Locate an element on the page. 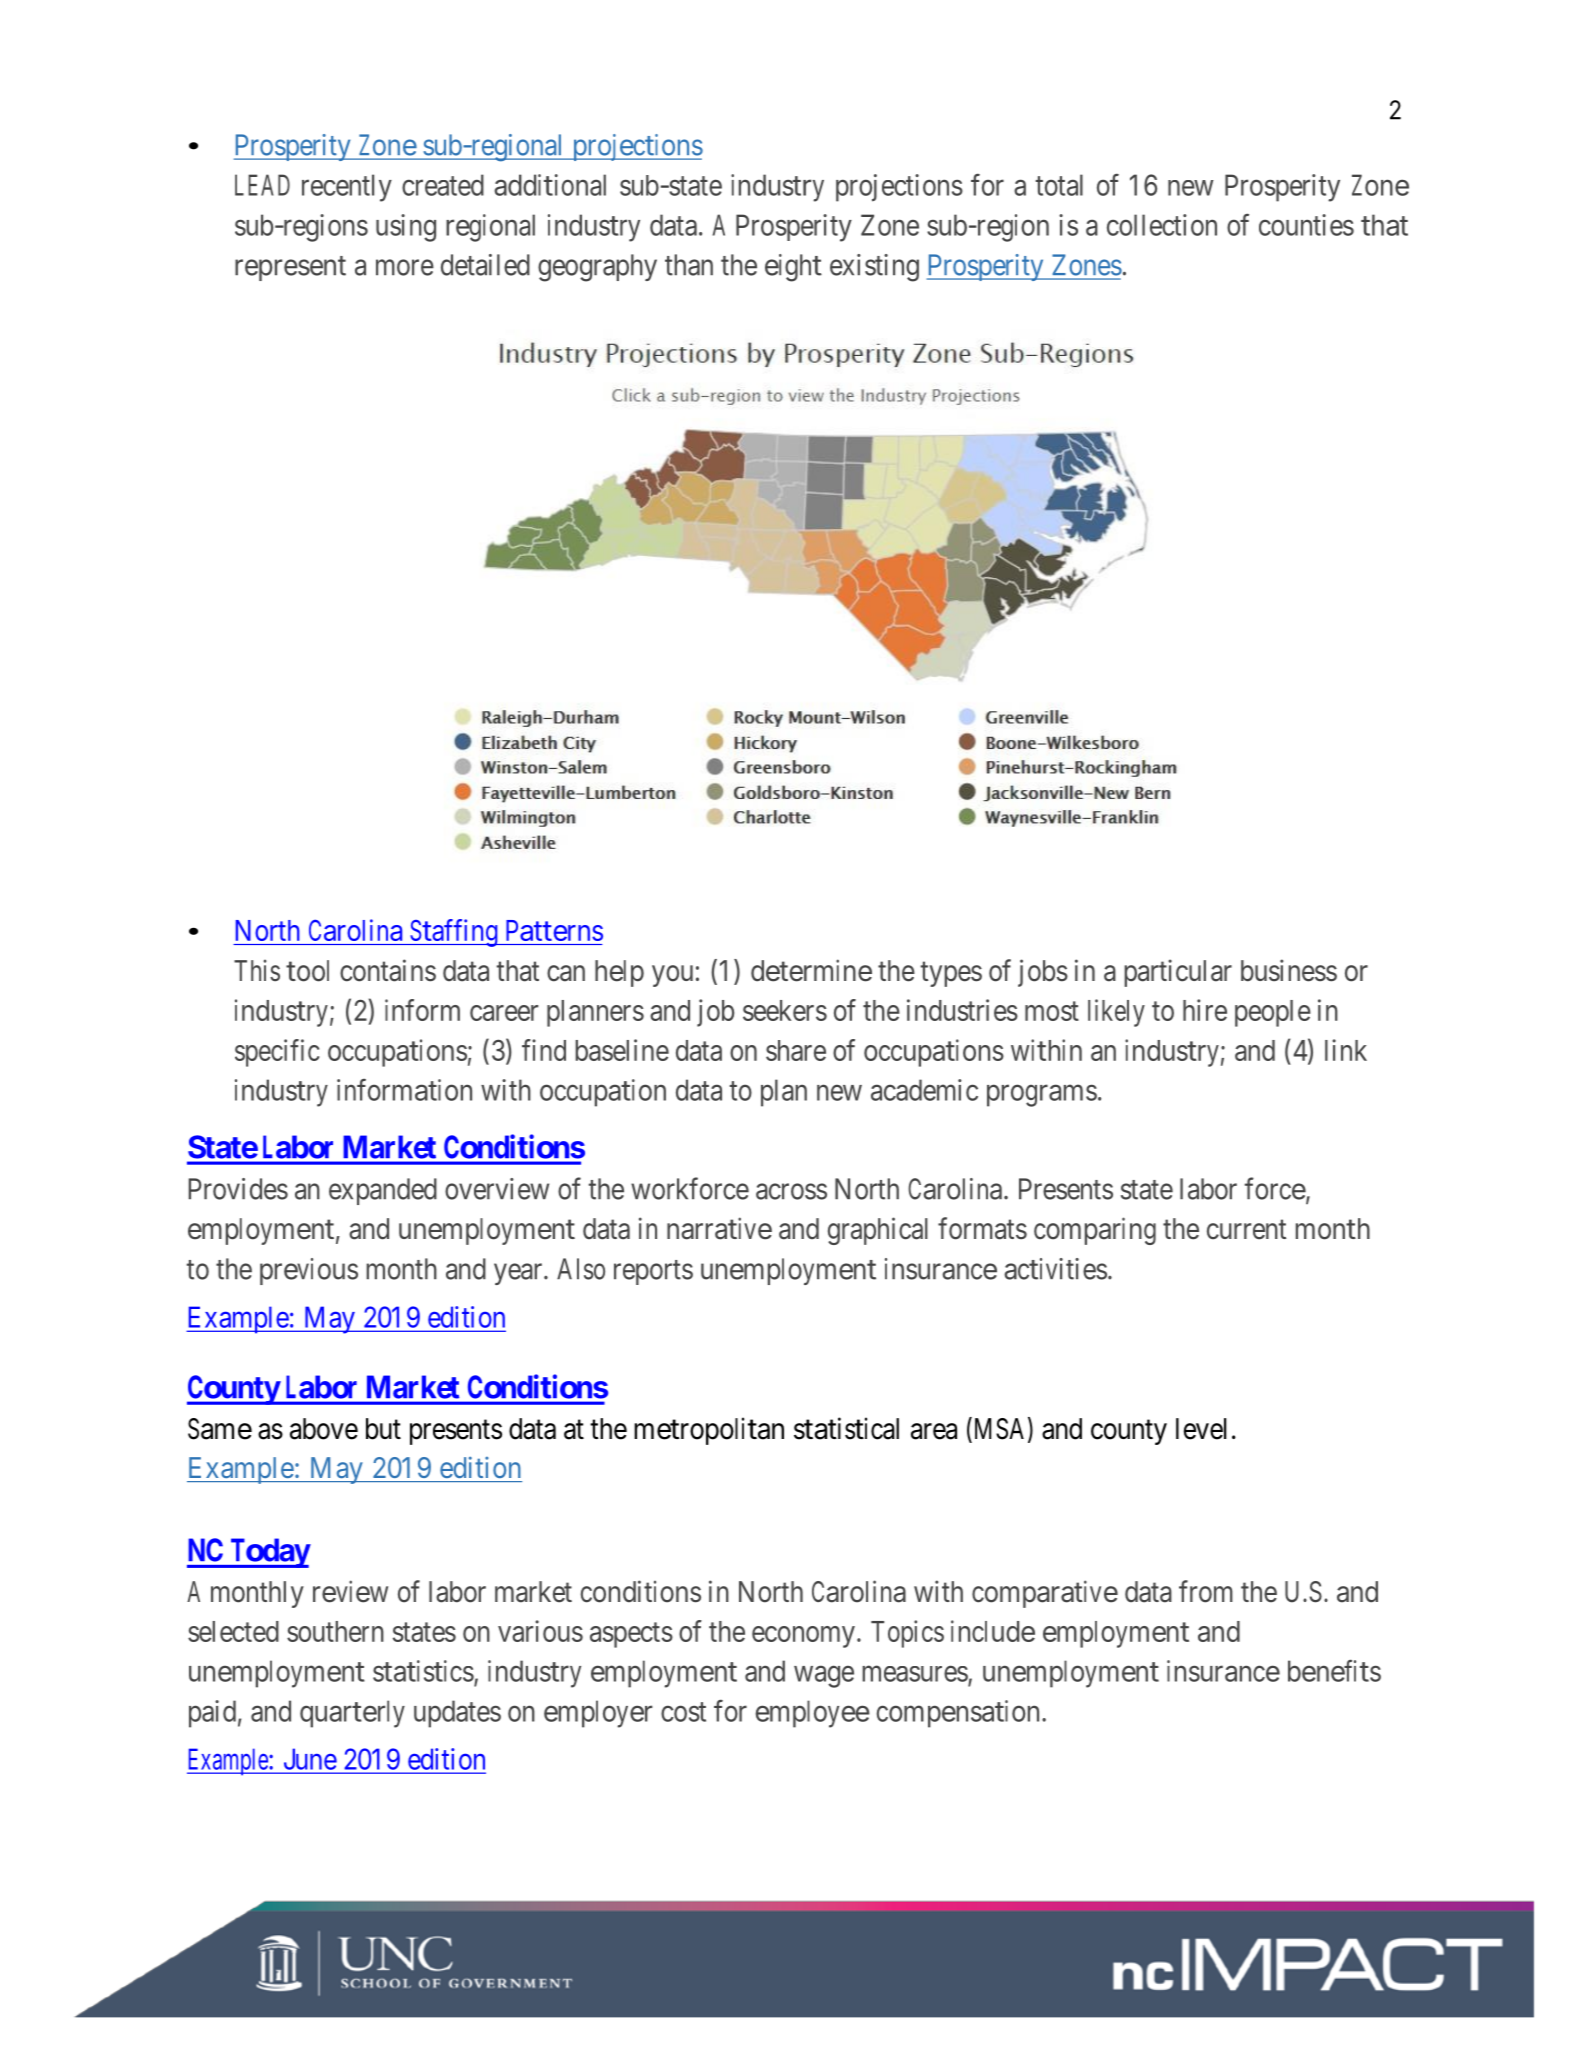 The image size is (1588, 2055). employee is located at coordinates (812, 1714).
